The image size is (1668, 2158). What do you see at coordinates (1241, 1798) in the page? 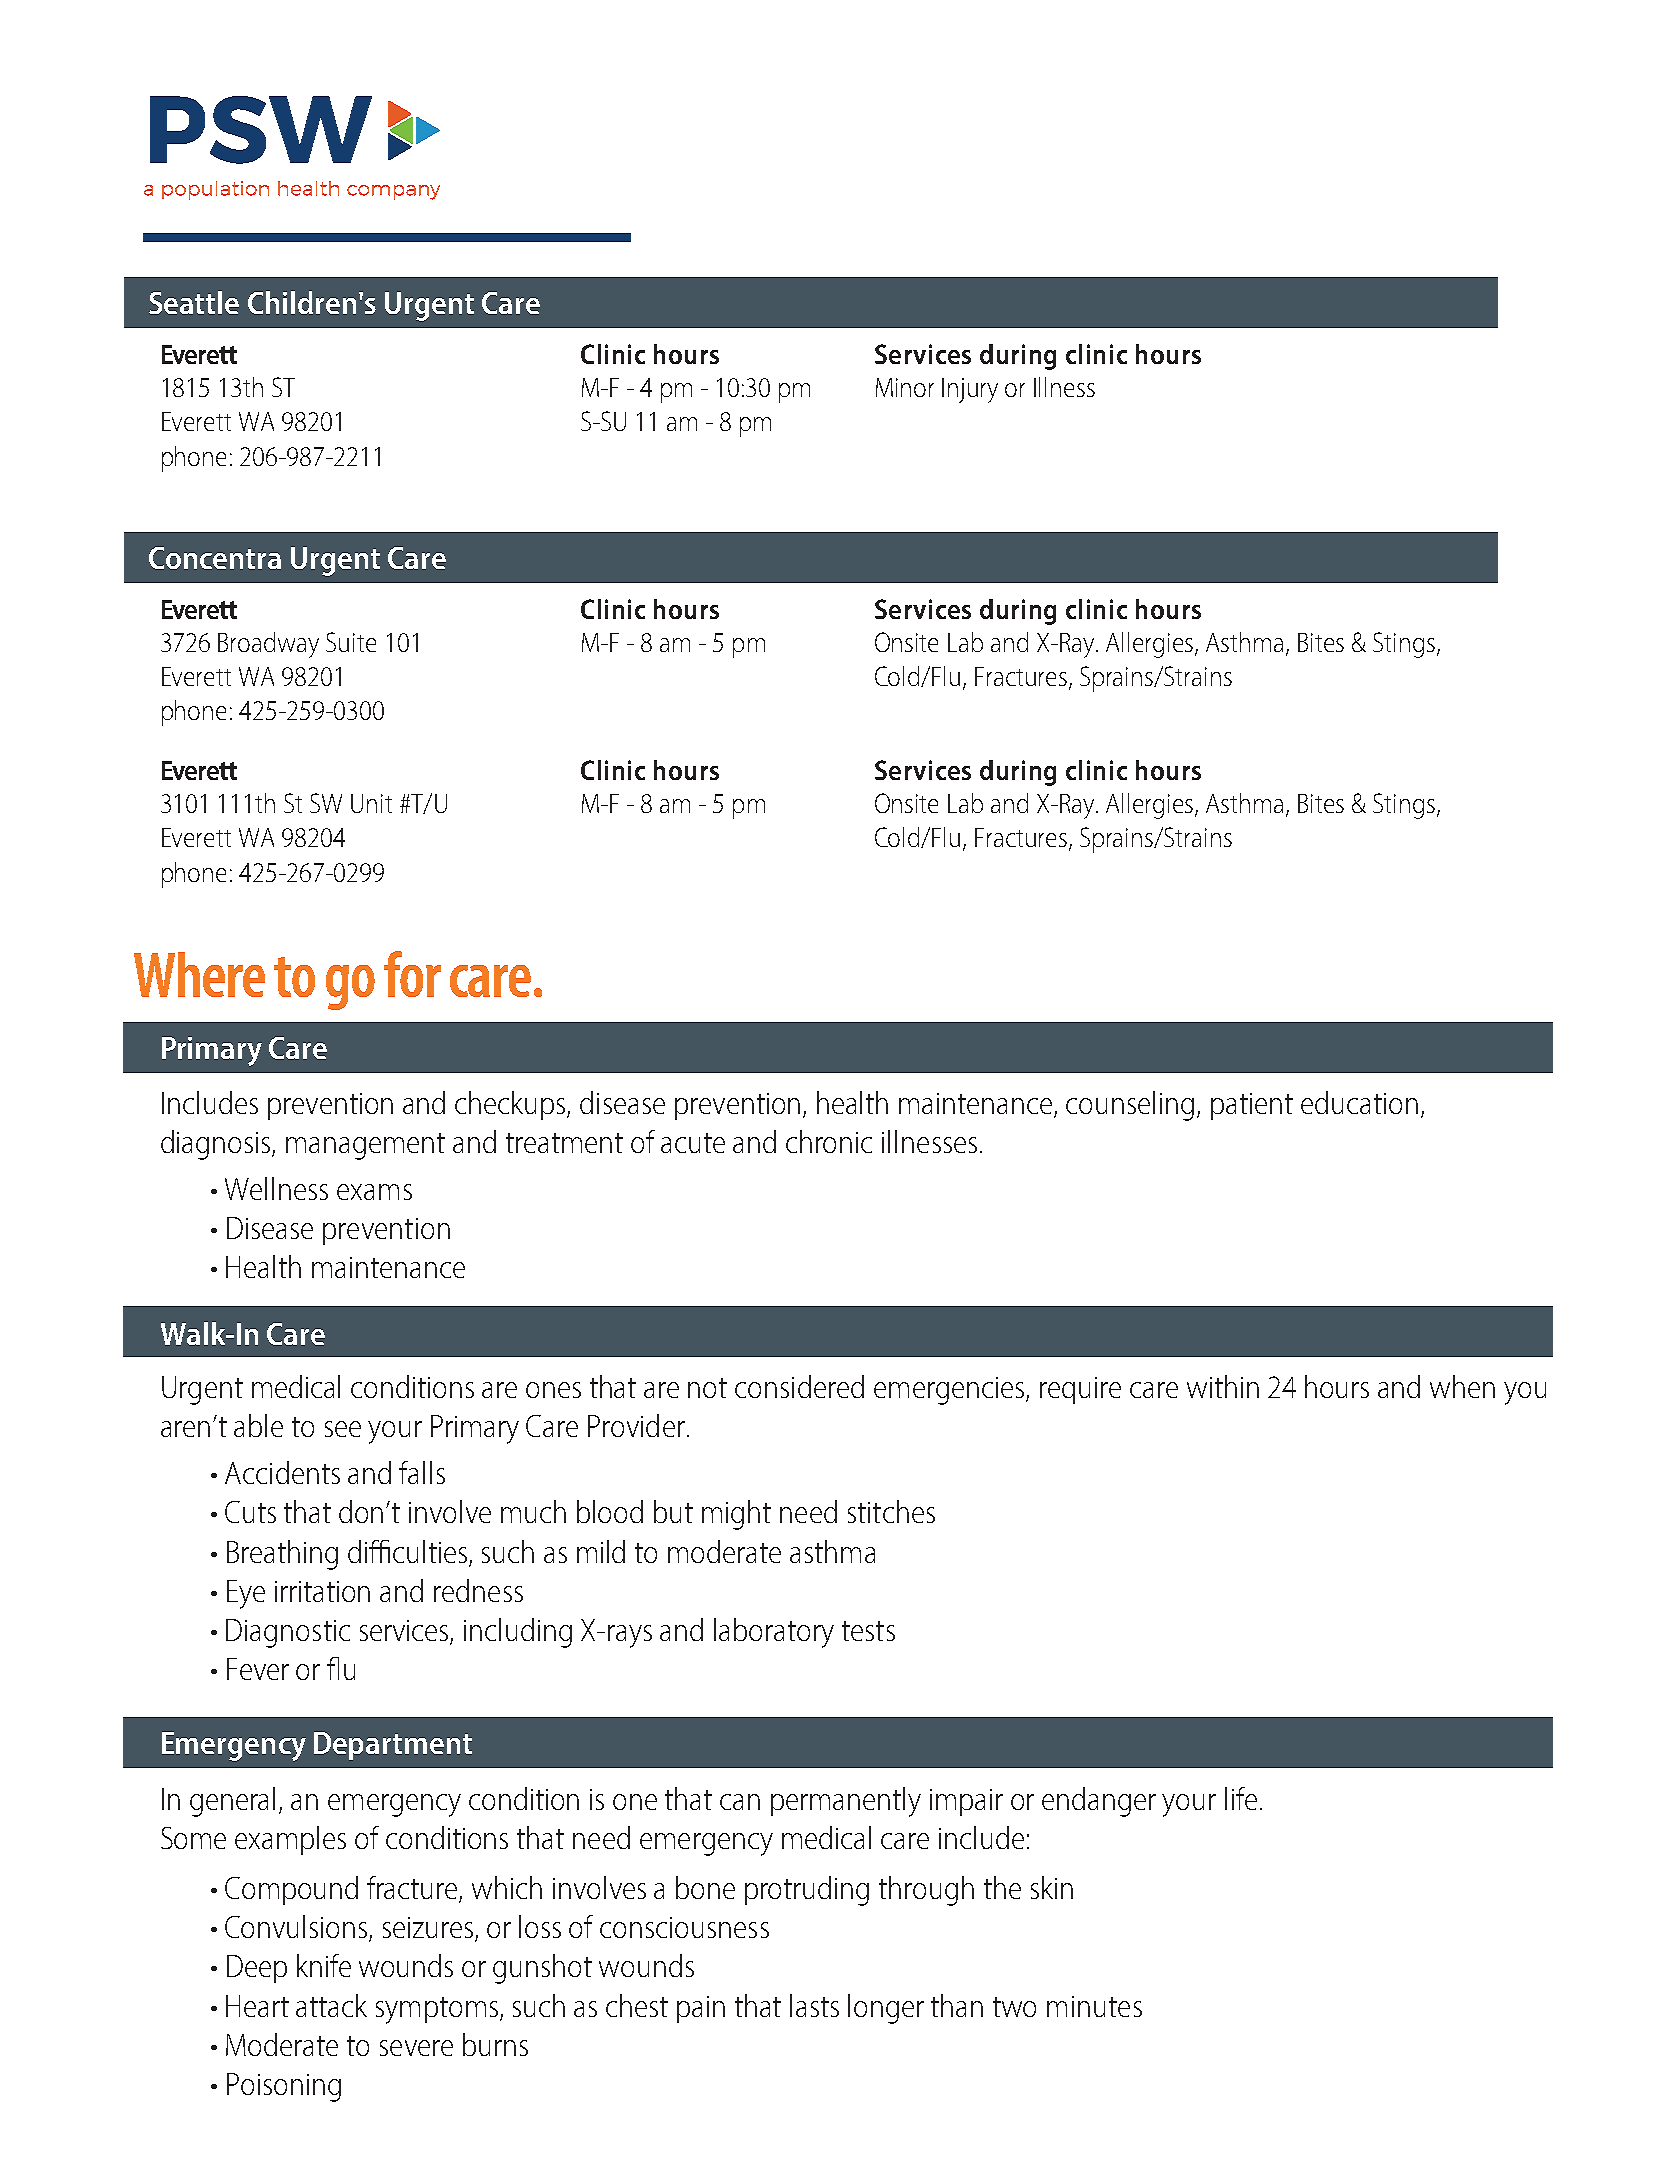
I see `life` at bounding box center [1241, 1798].
